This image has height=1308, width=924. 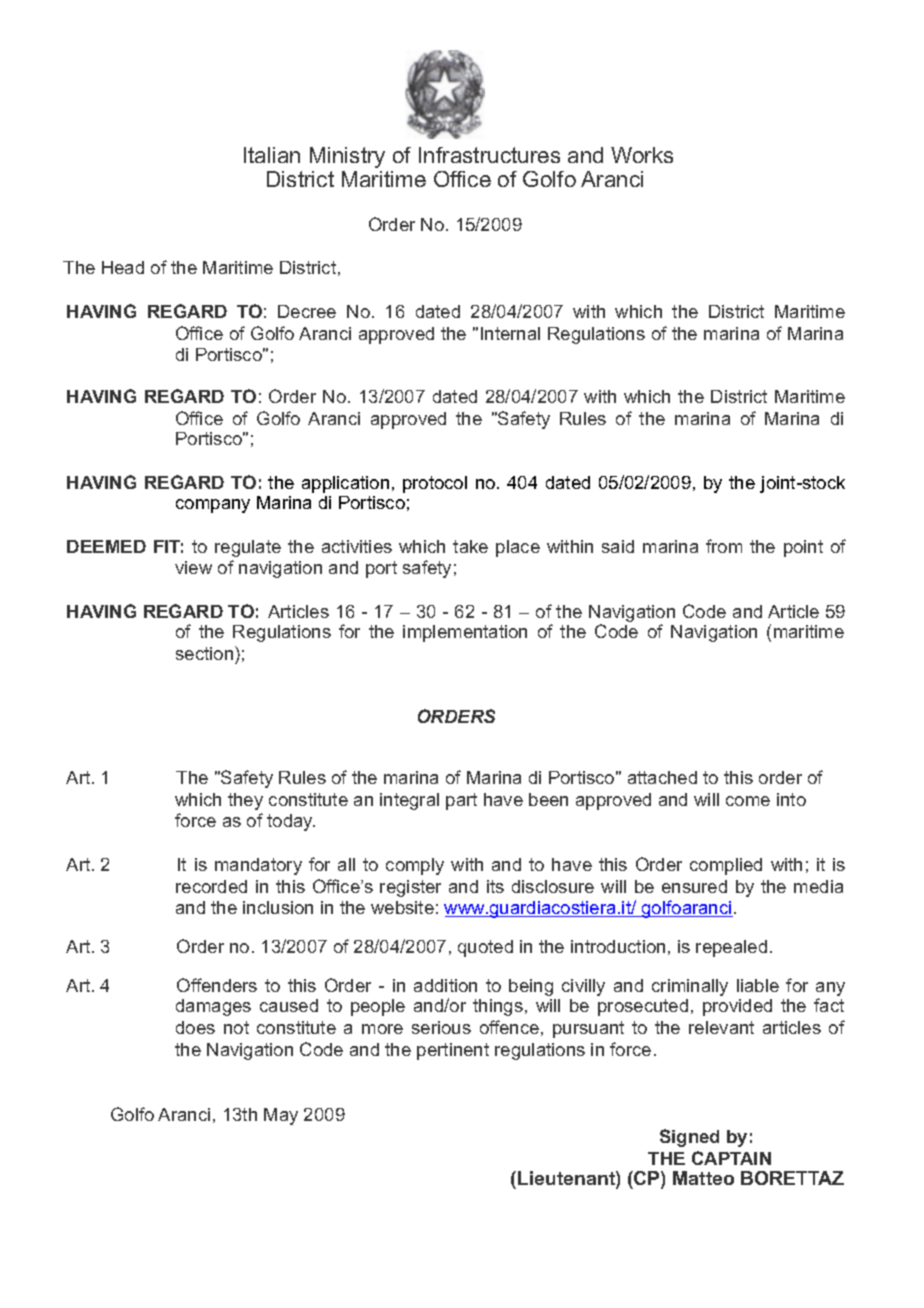 I want to click on from, so click(x=724, y=546).
